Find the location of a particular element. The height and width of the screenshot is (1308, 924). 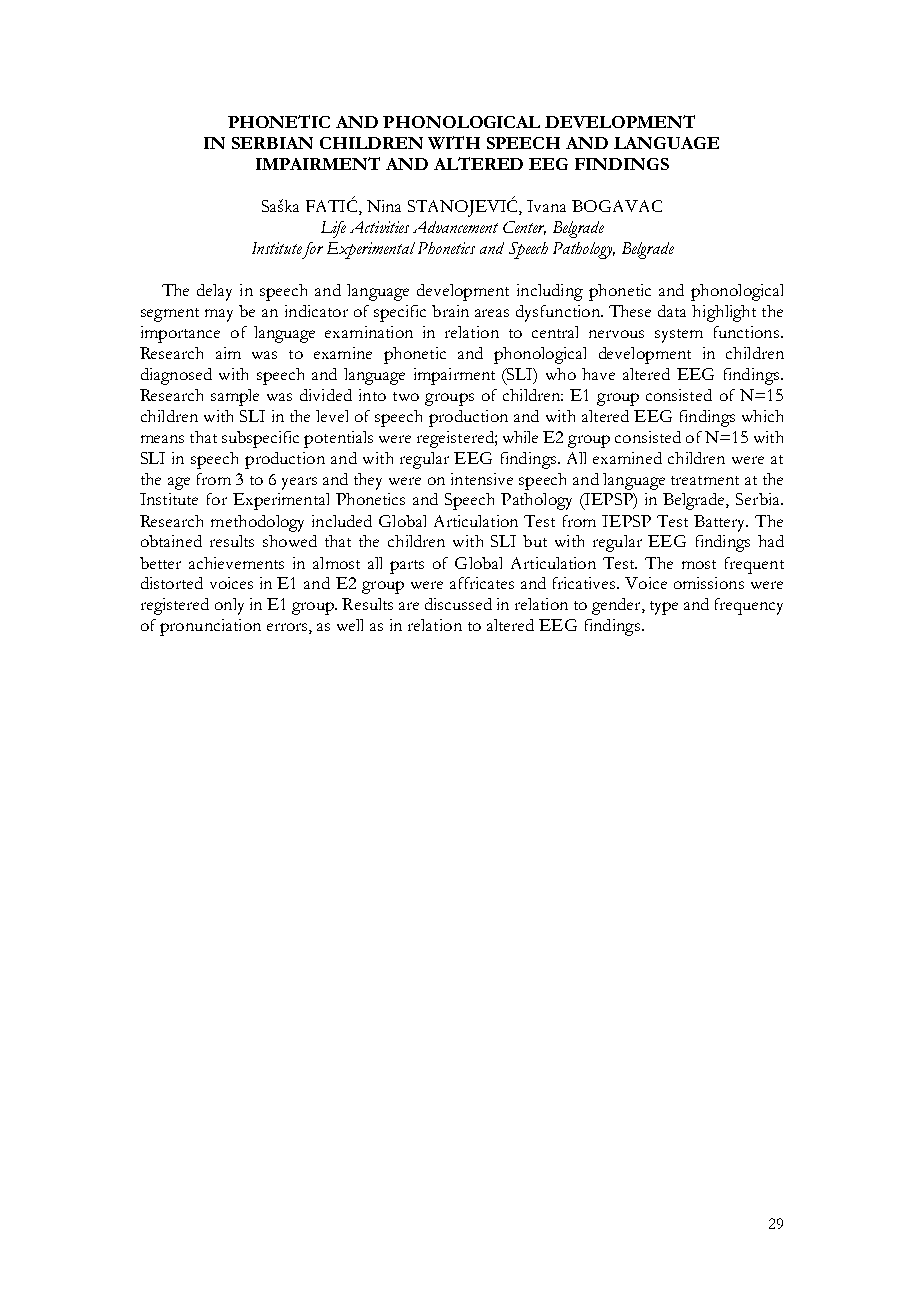

but is located at coordinates (535, 541).
